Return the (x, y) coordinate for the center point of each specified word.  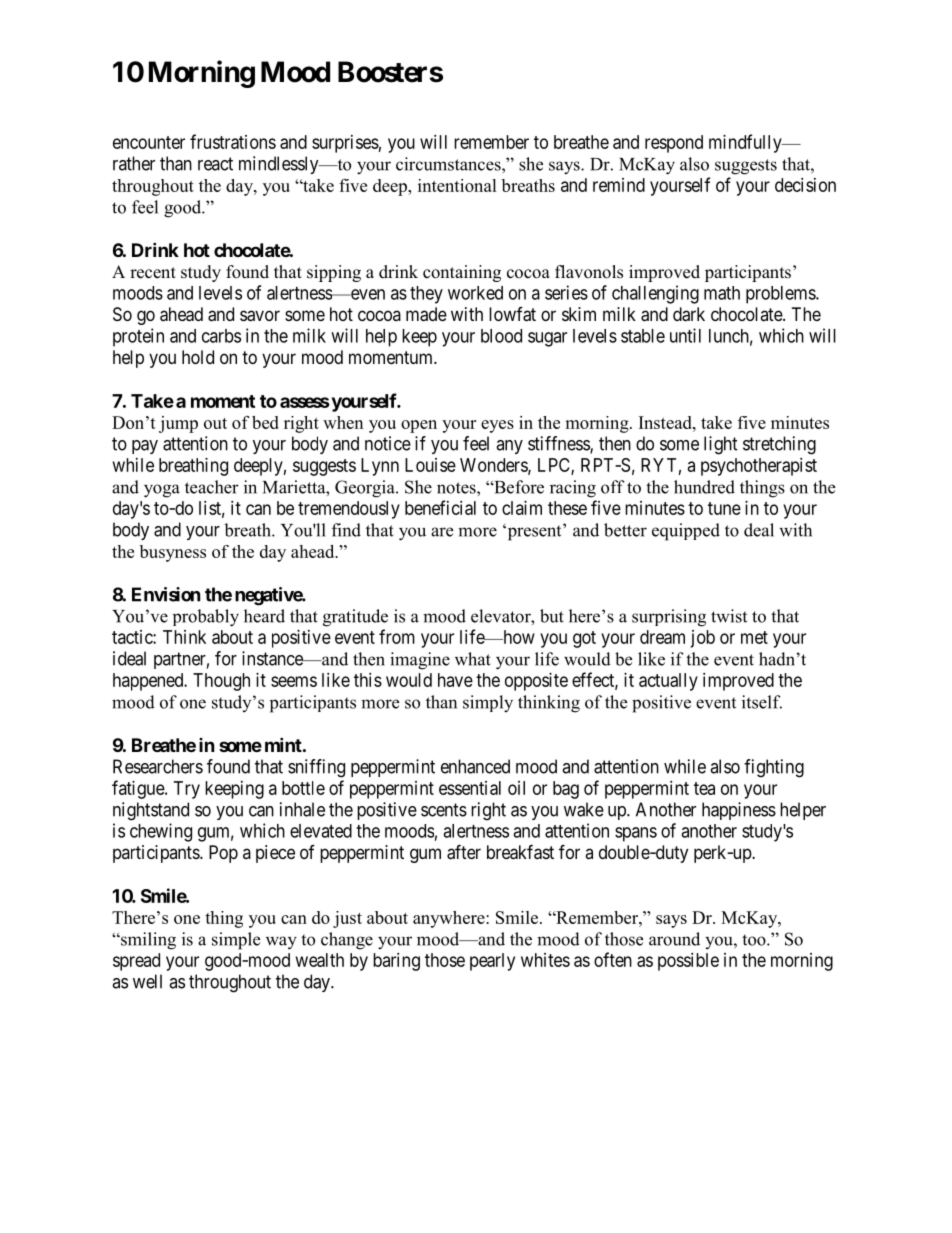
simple (236, 941)
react (215, 164)
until (685, 335)
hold (198, 357)
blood (501, 336)
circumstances (449, 164)
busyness (173, 553)
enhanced (475, 766)
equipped (686, 532)
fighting (774, 768)
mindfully (746, 143)
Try (187, 790)
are (442, 532)
